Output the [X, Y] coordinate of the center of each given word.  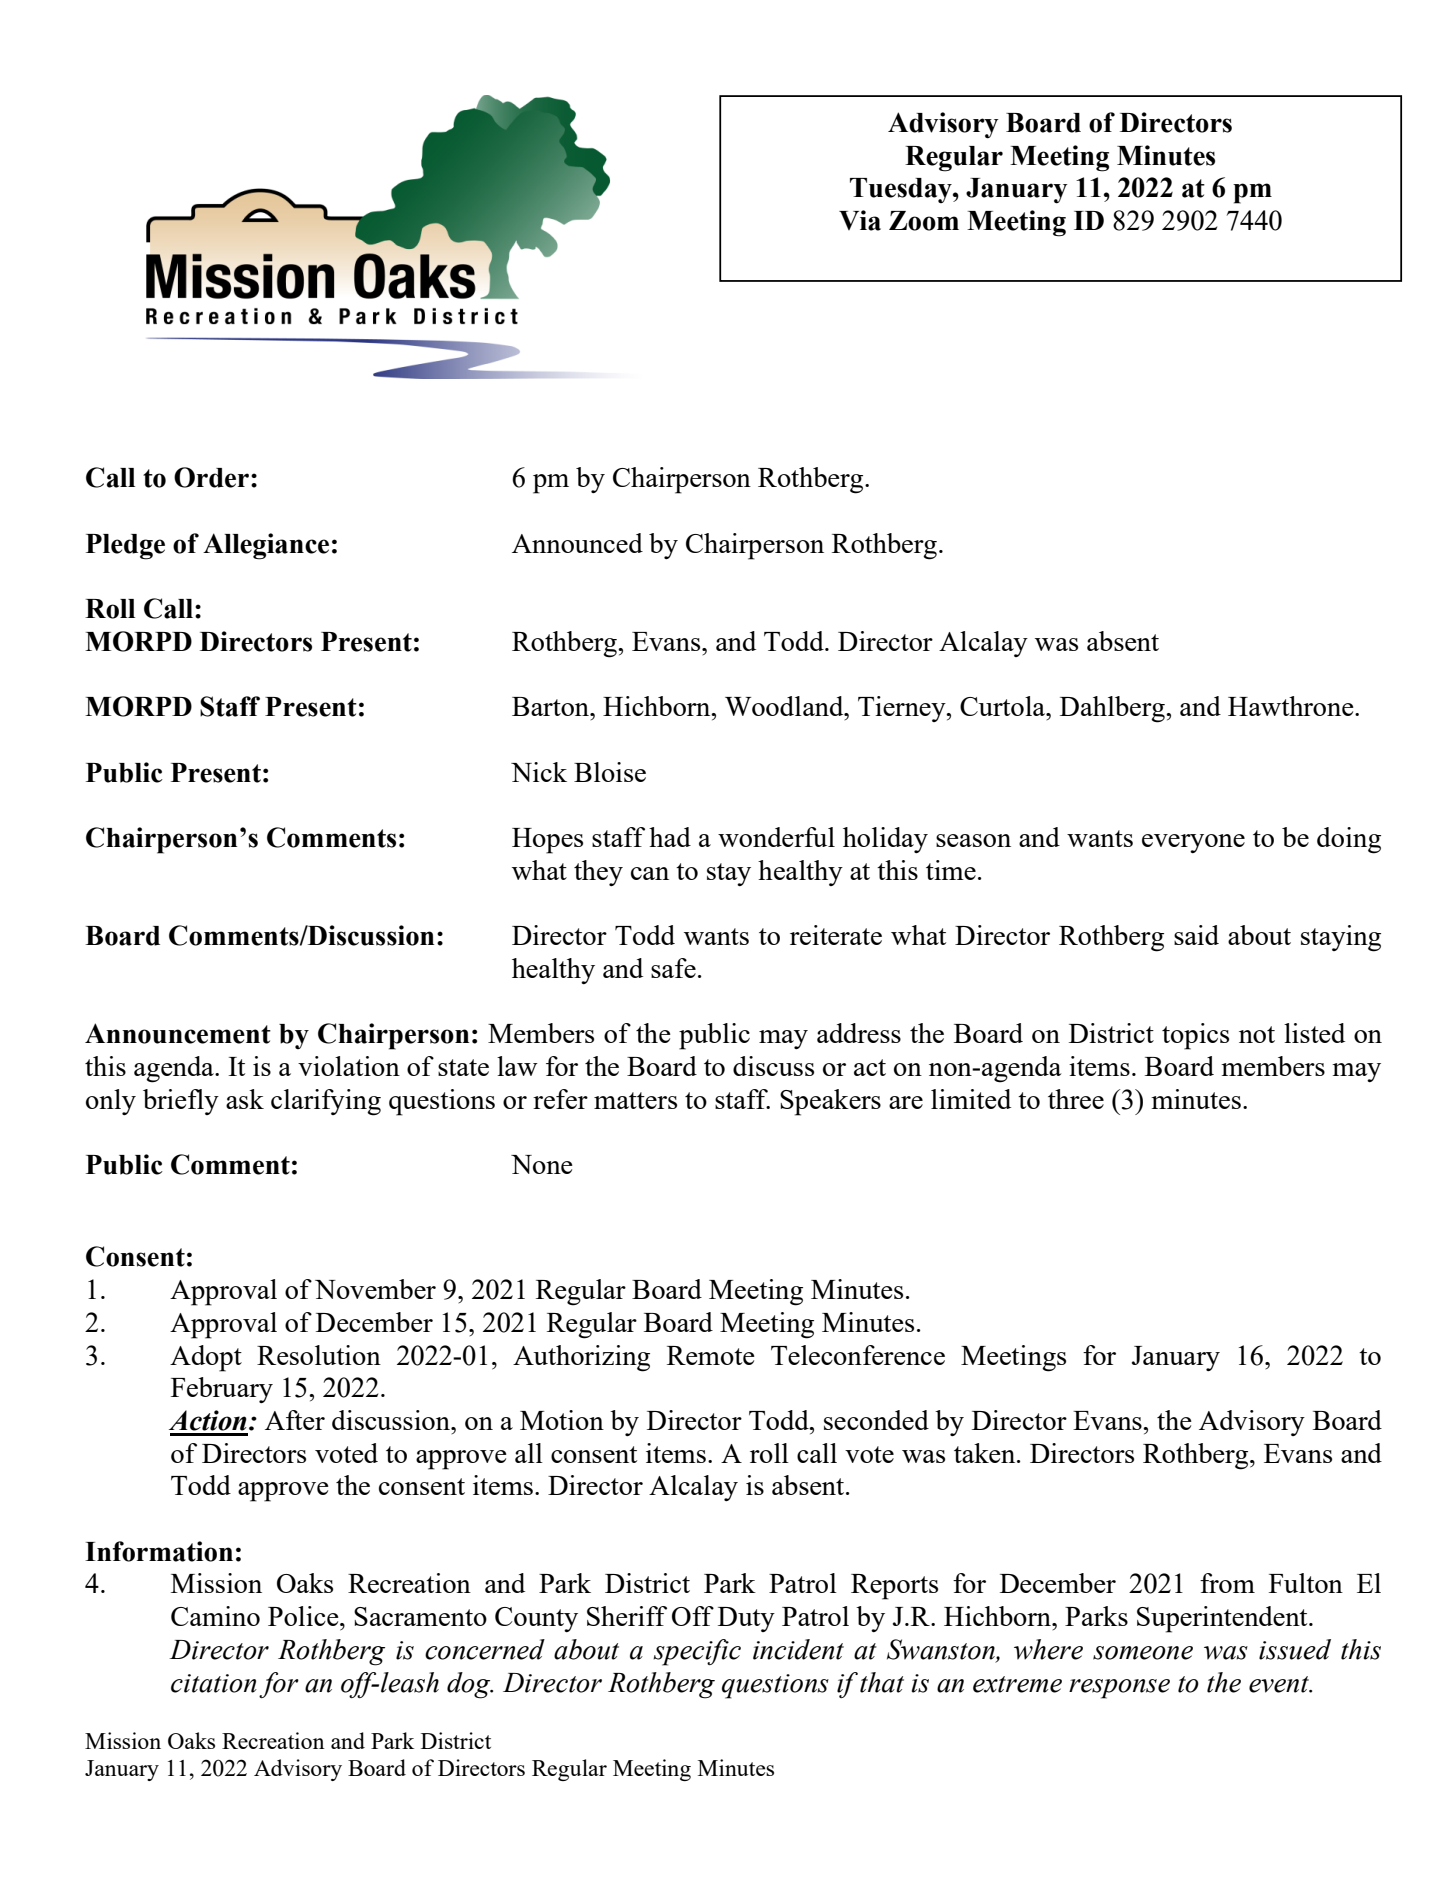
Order [211, 477]
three [1076, 1099]
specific [697, 1652]
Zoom [924, 221]
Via [860, 220]
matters [635, 1100]
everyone [1193, 843]
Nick [539, 772]
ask [245, 1099]
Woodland [785, 706]
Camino [215, 1616]
